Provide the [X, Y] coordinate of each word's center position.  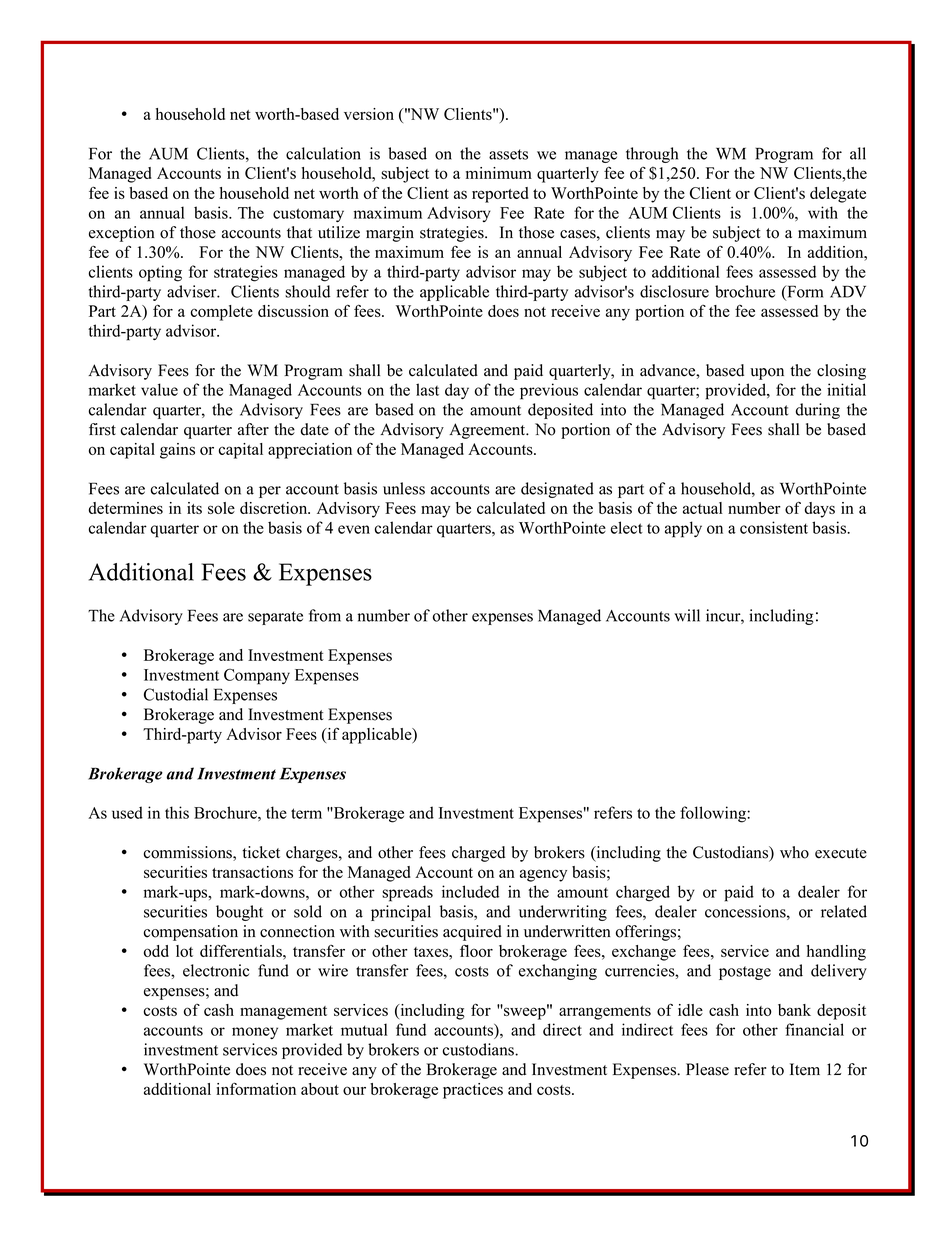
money [255, 1033]
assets [508, 154]
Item [805, 1069]
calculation [323, 153]
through [652, 155]
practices [473, 1091]
